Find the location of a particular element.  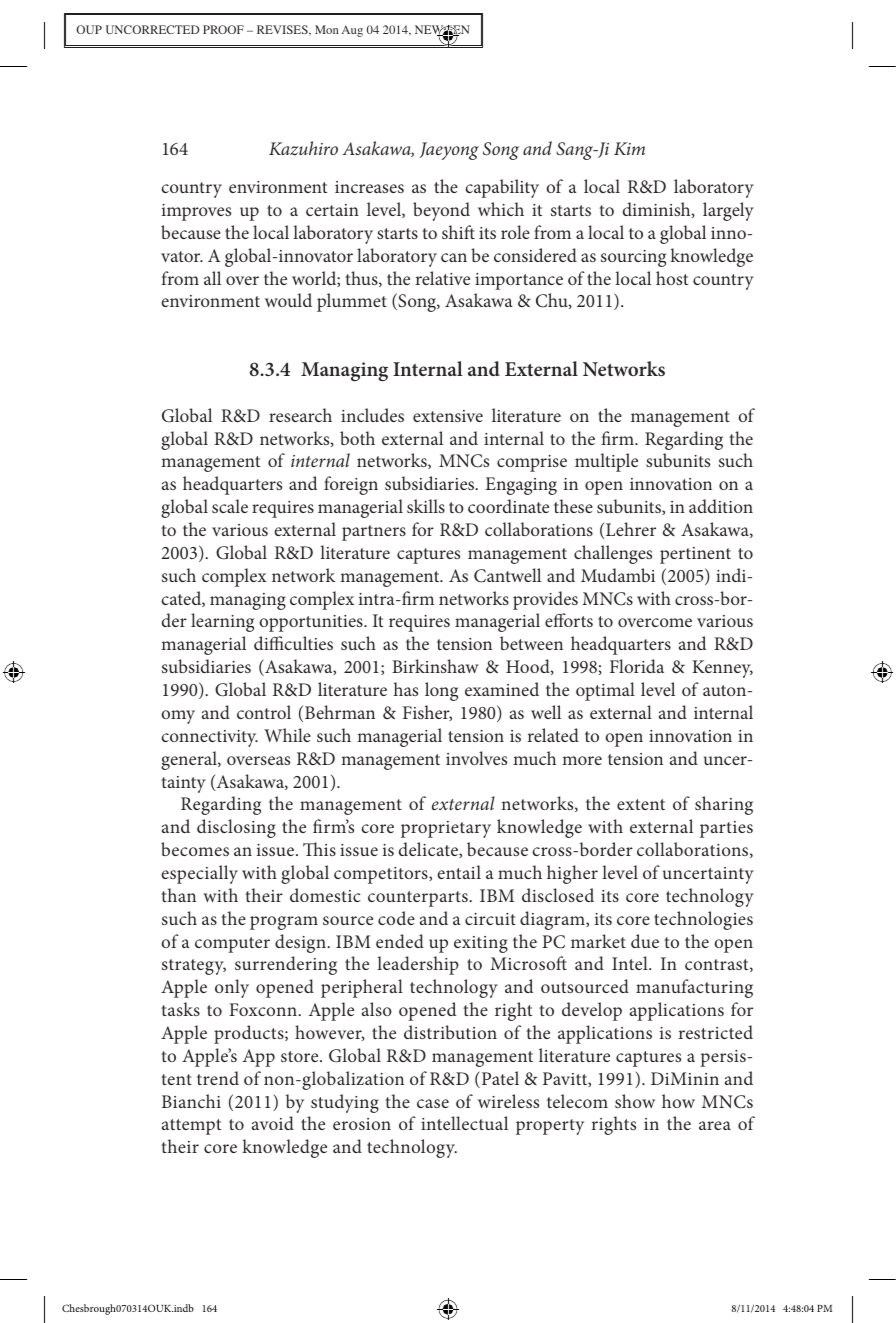

would is located at coordinates (288, 300).
